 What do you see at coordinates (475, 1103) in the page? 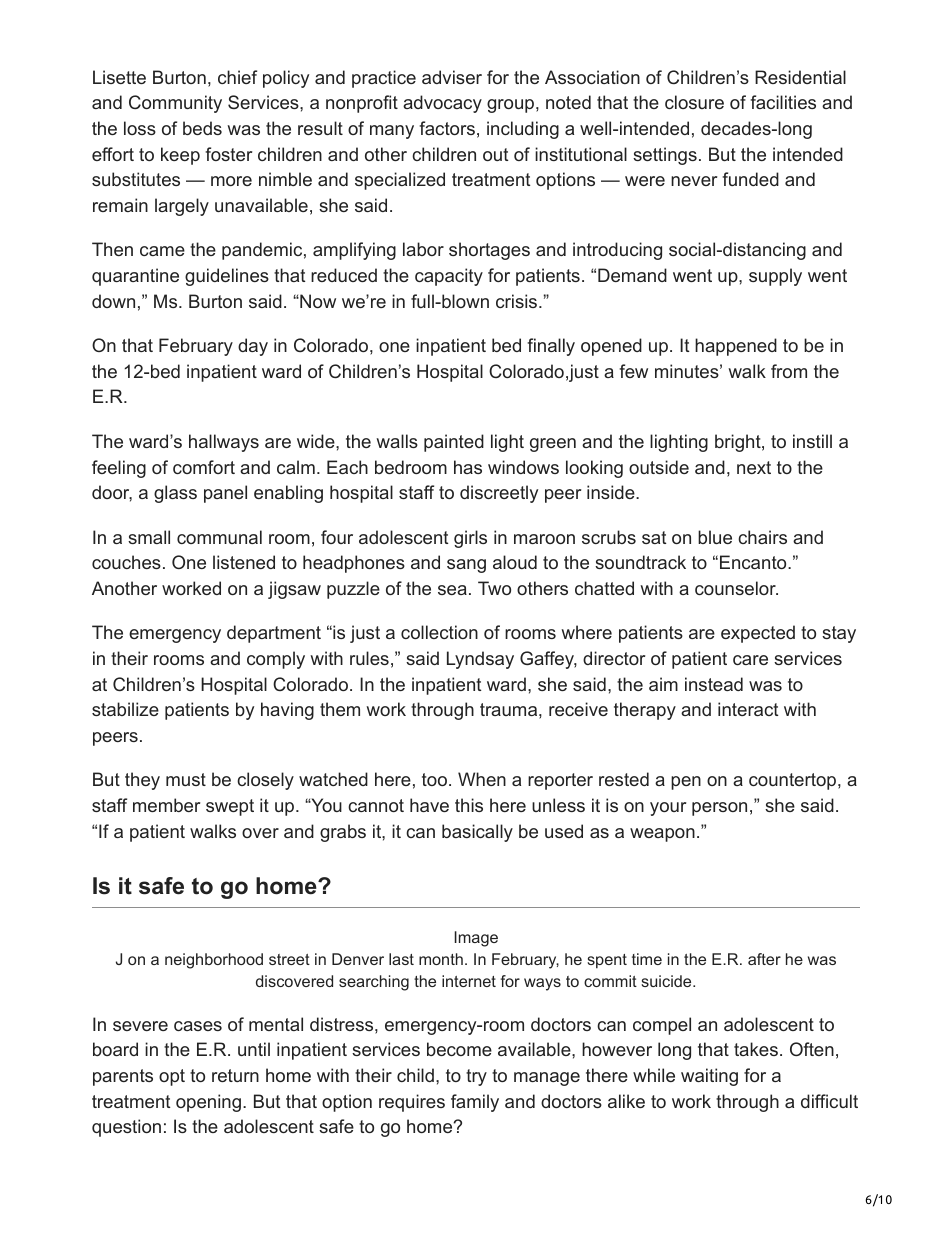
I see `family` at bounding box center [475, 1103].
